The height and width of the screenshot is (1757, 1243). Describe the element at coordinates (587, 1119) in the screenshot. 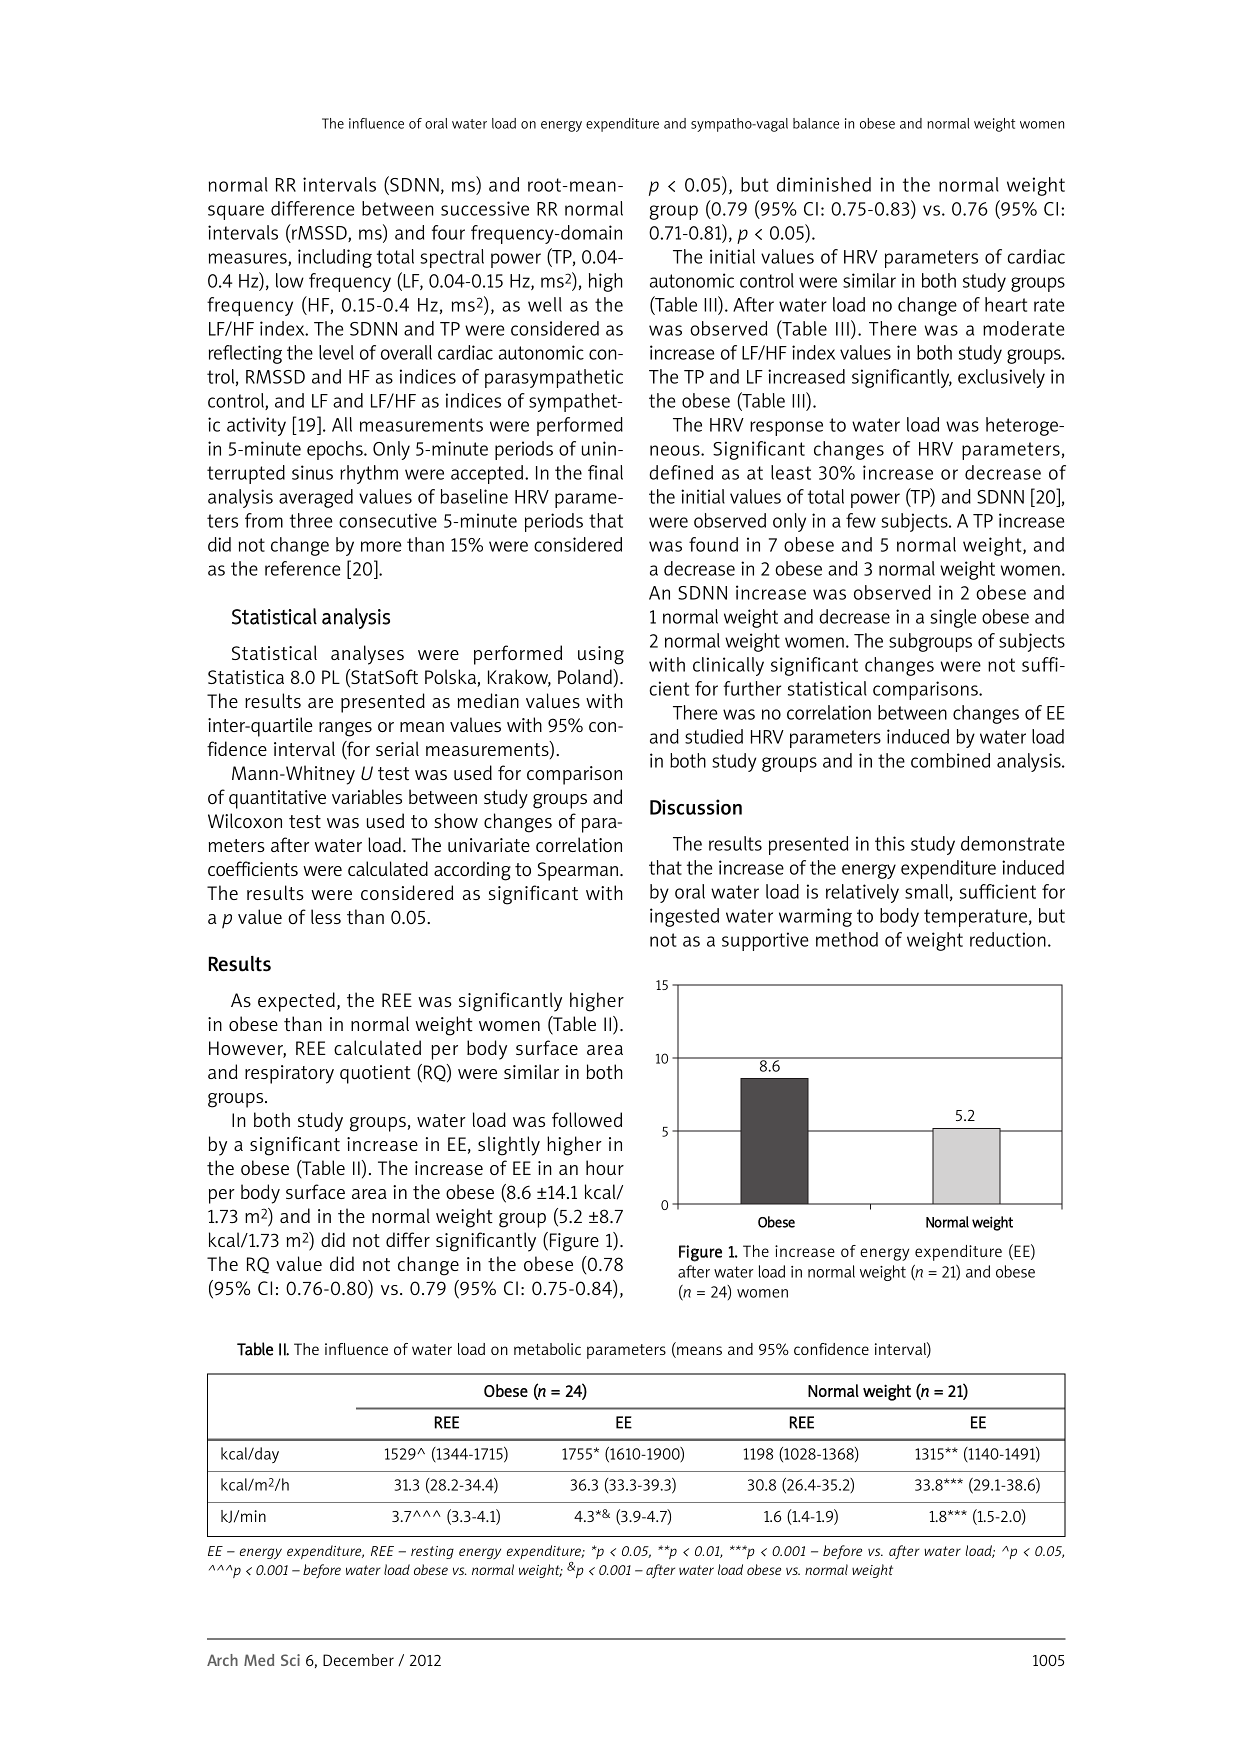

I see `followed` at that location.
